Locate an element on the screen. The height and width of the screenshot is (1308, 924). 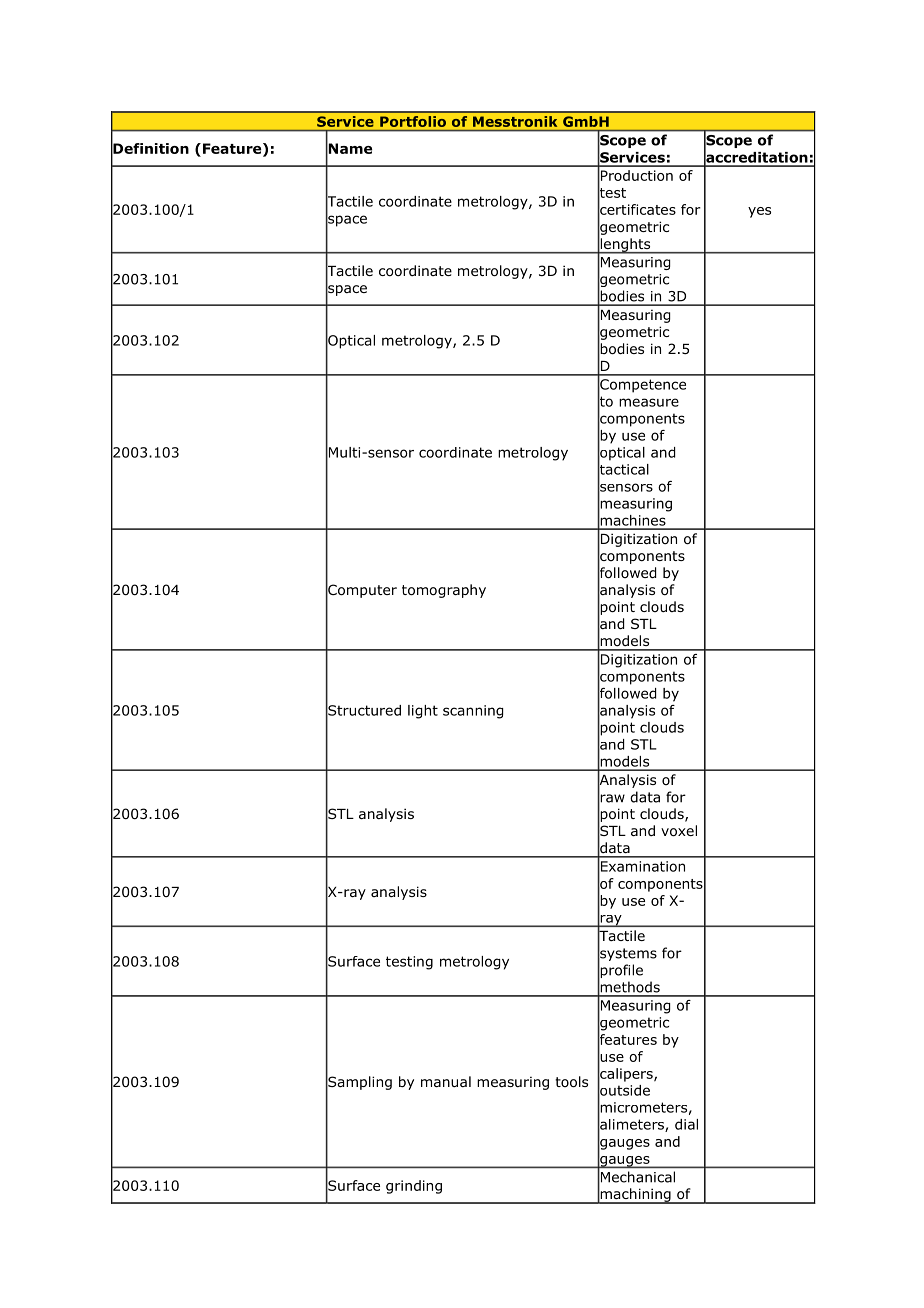
tools is located at coordinates (571, 1082).
